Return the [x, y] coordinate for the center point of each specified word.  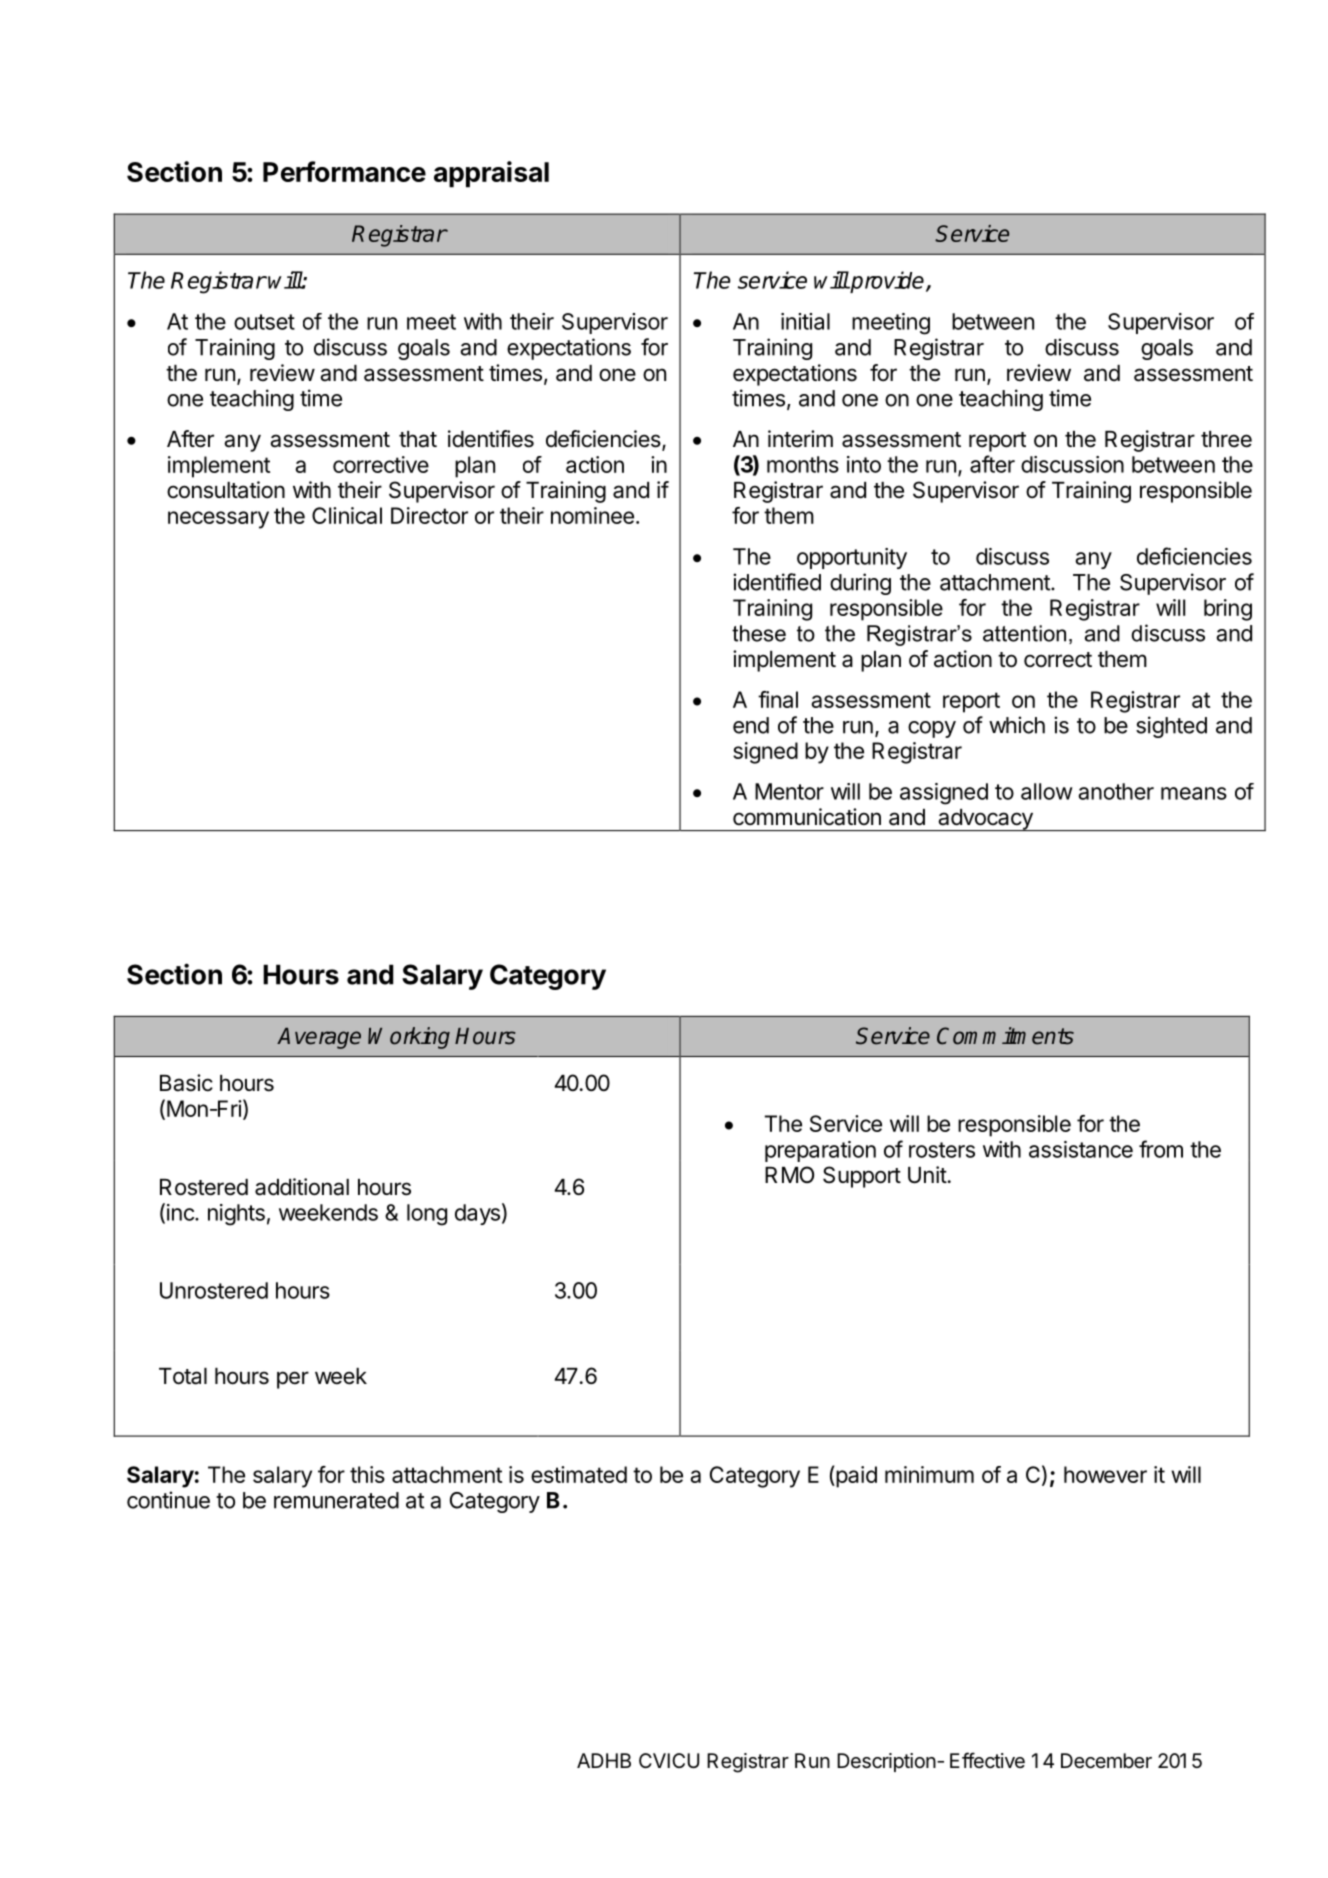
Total [183, 1376]
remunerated [336, 1500]
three [1226, 439]
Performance [344, 171]
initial [805, 321]
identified [777, 582]
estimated [579, 1474]
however [1105, 1474]
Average [319, 1038]
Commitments [1005, 1036]
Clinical [347, 515]
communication [807, 817]
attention [1024, 633]
